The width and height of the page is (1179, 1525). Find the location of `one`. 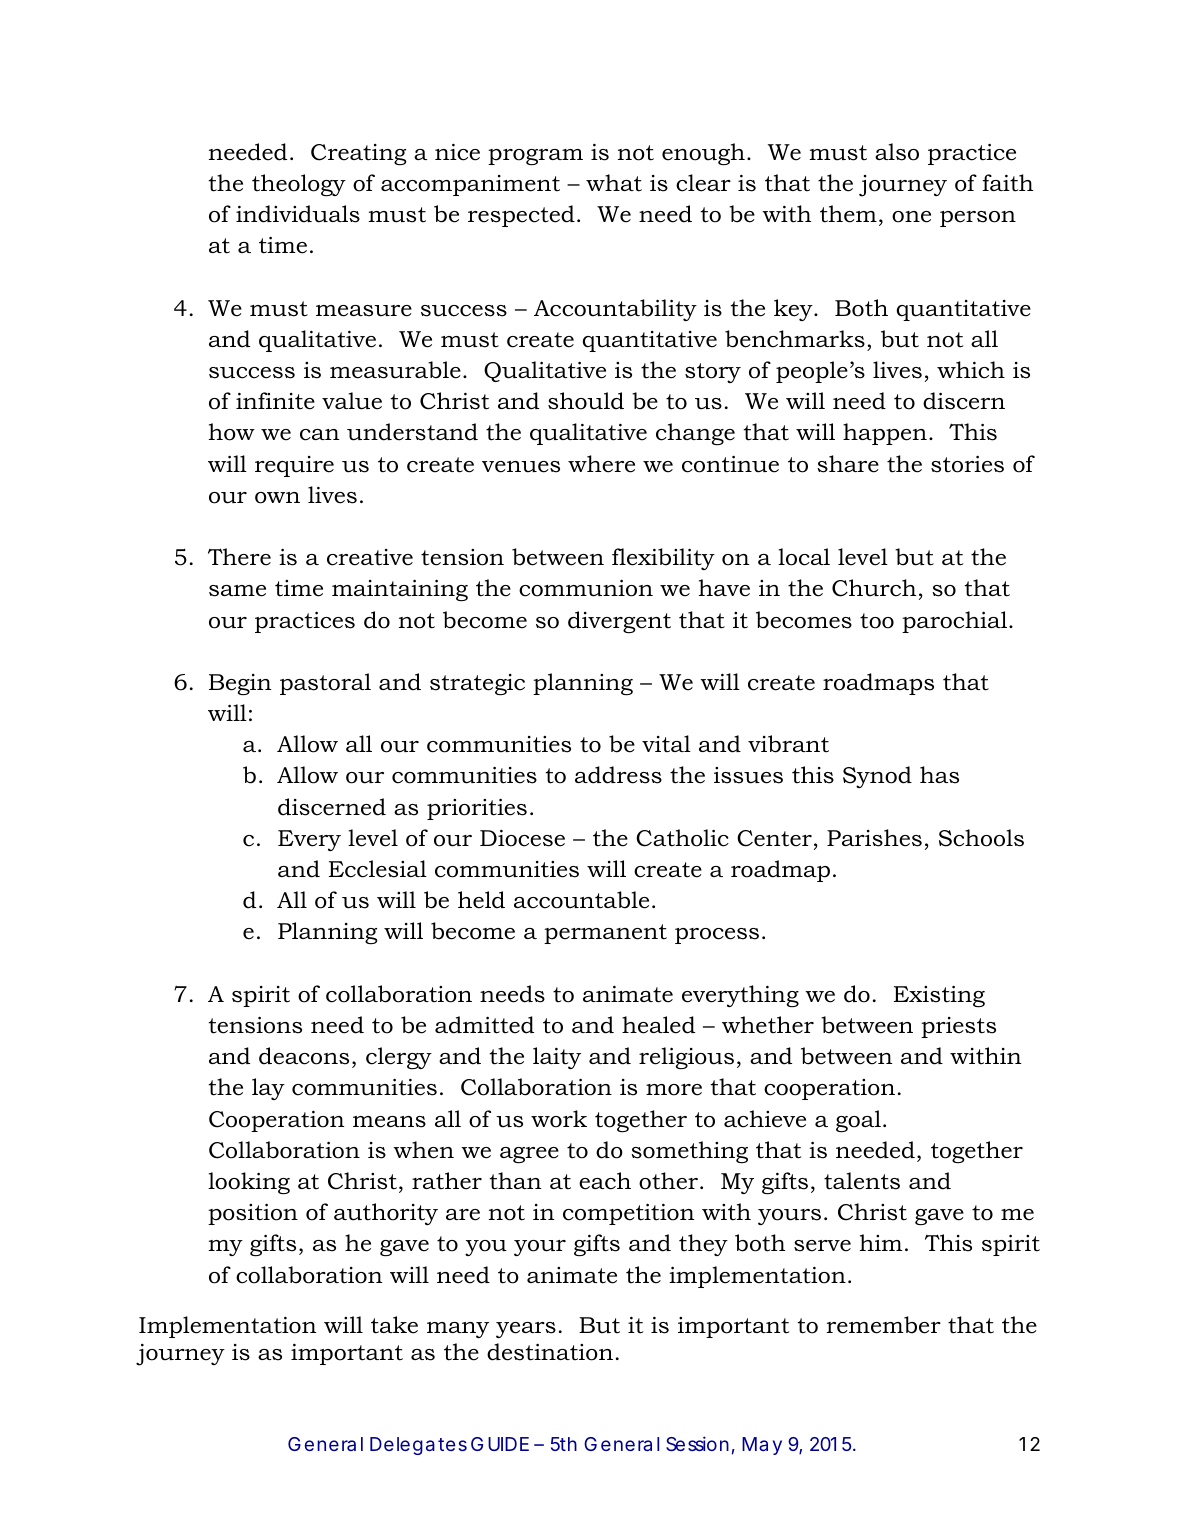

one is located at coordinates (911, 217).
